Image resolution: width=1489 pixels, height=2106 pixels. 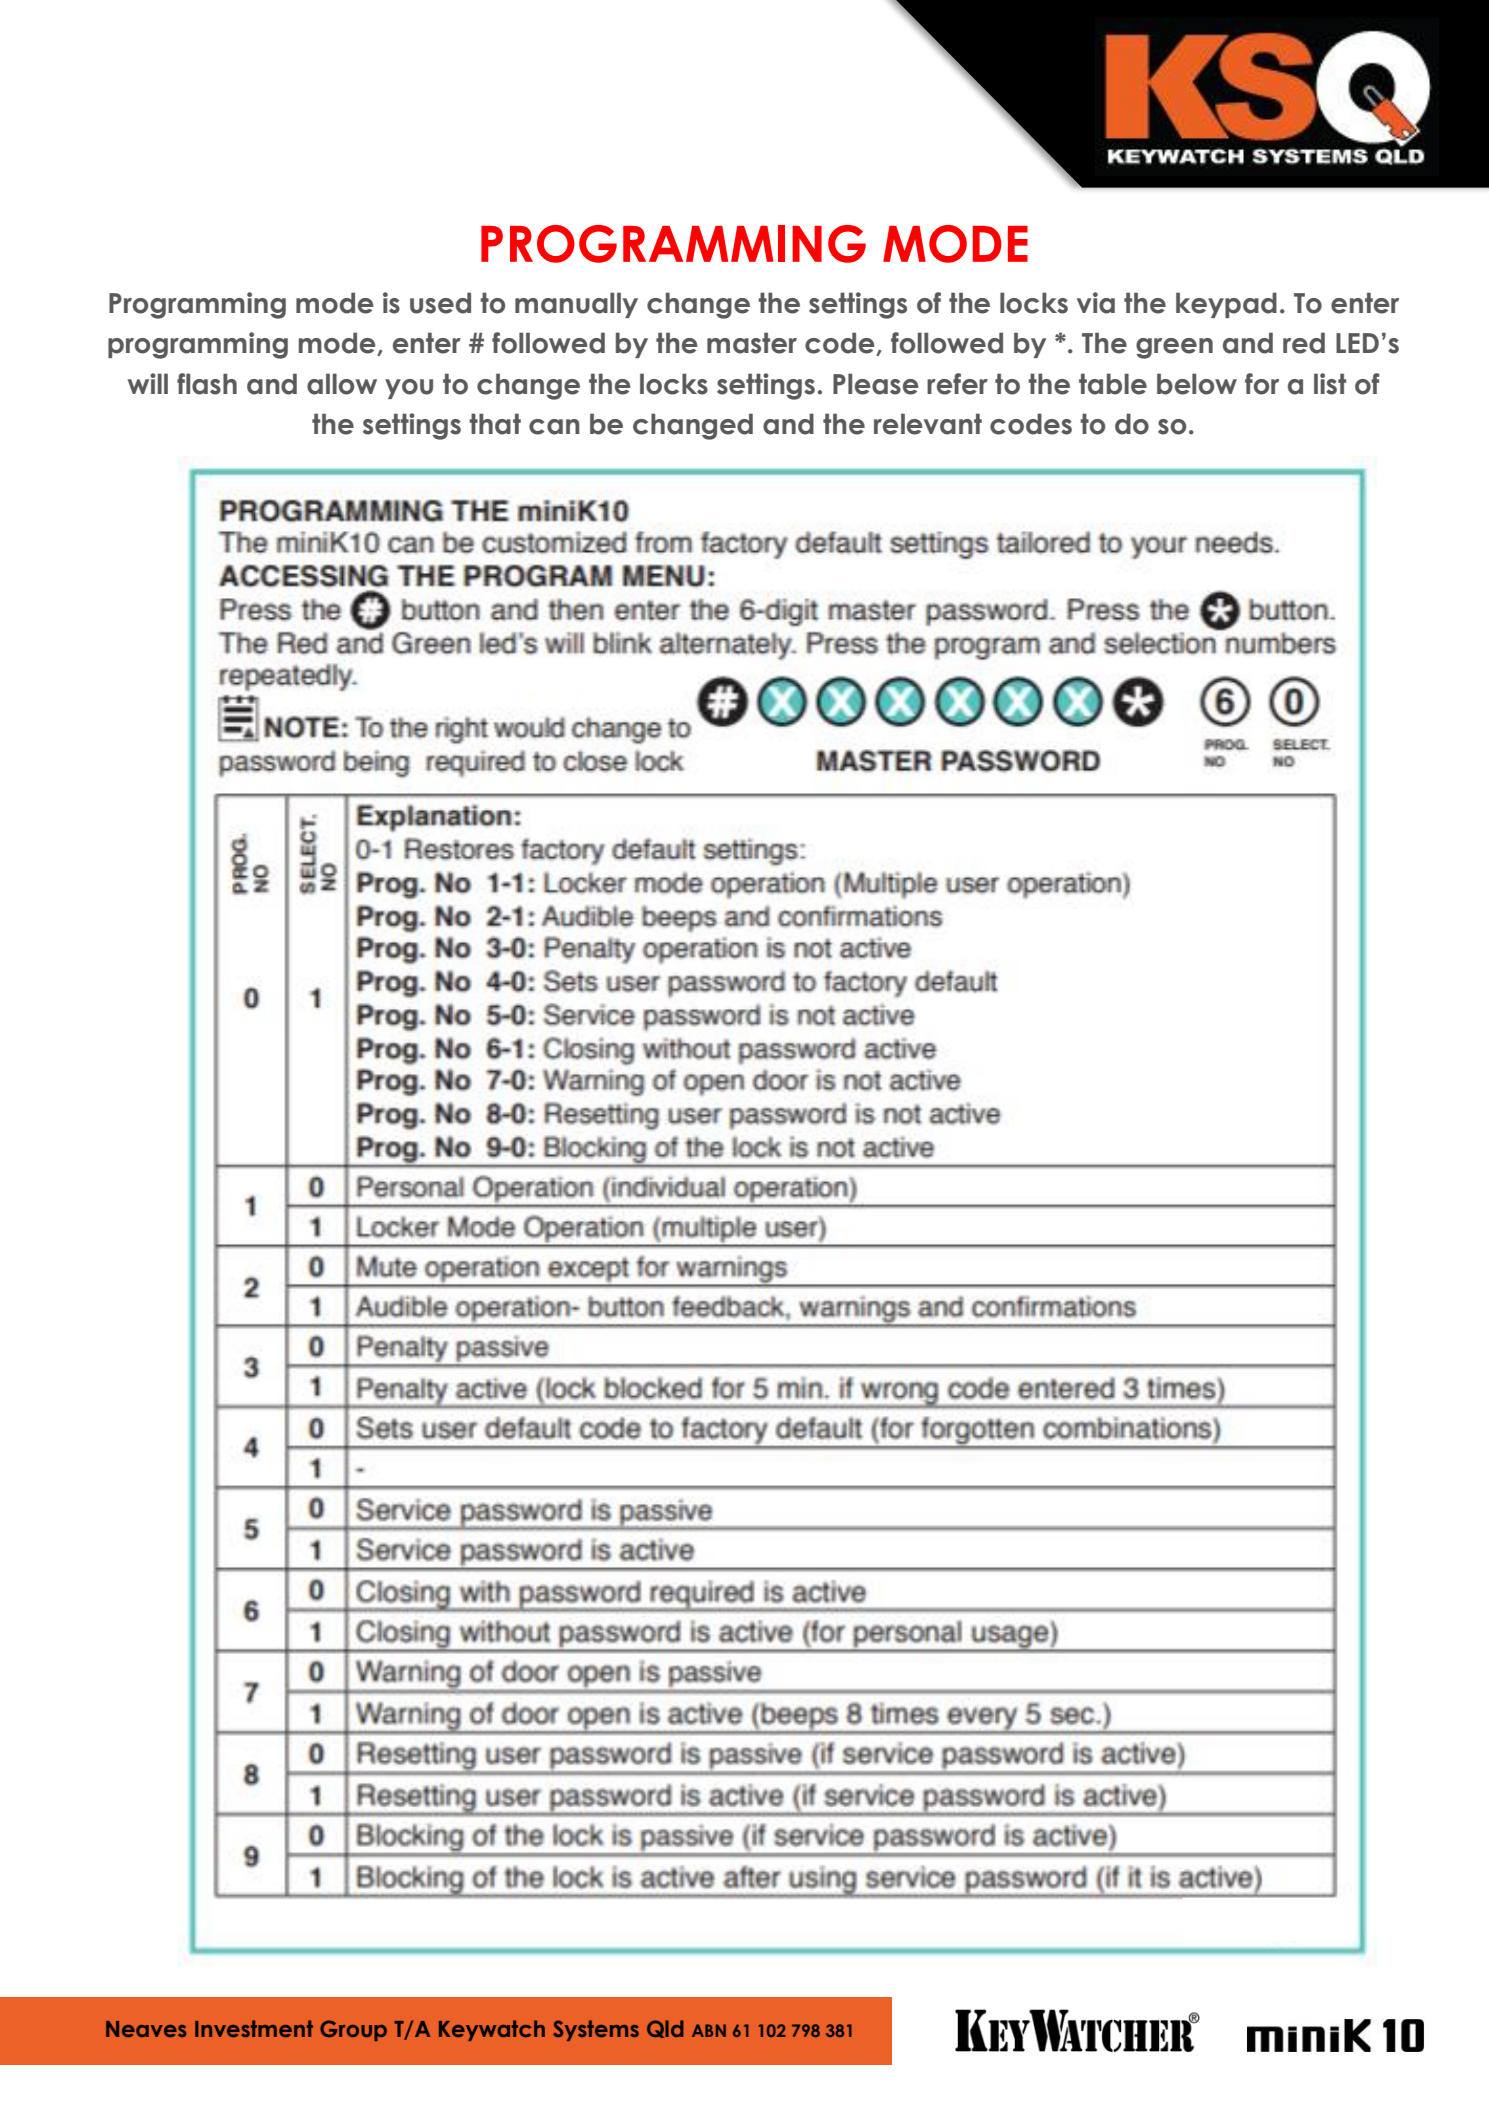 What do you see at coordinates (207, 384) in the screenshot?
I see `flash` at bounding box center [207, 384].
